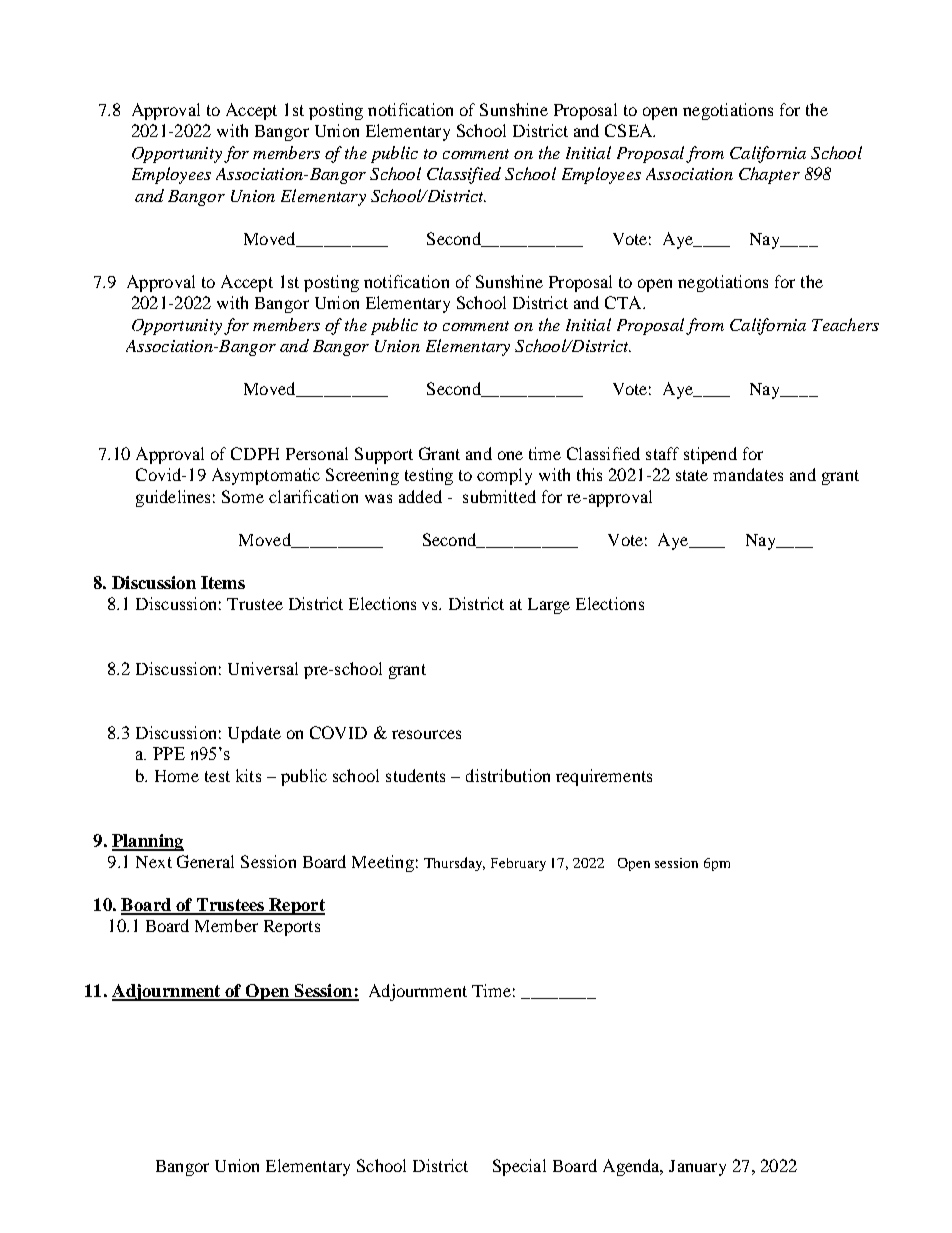 The image size is (952, 1233). Describe the element at coordinates (317, 453) in the document. I see `Personal` at that location.
